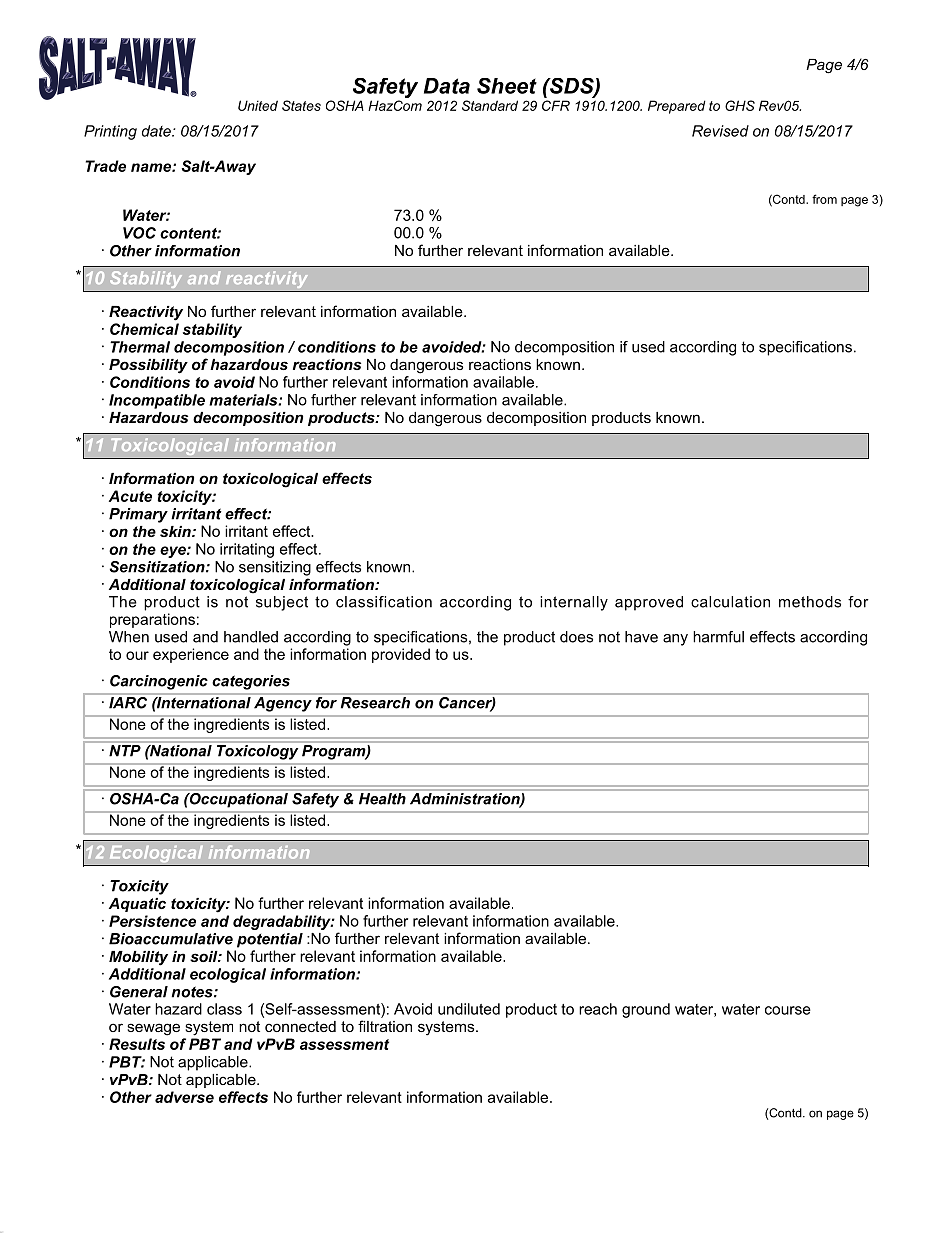  I want to click on NTP, so click(125, 750).
